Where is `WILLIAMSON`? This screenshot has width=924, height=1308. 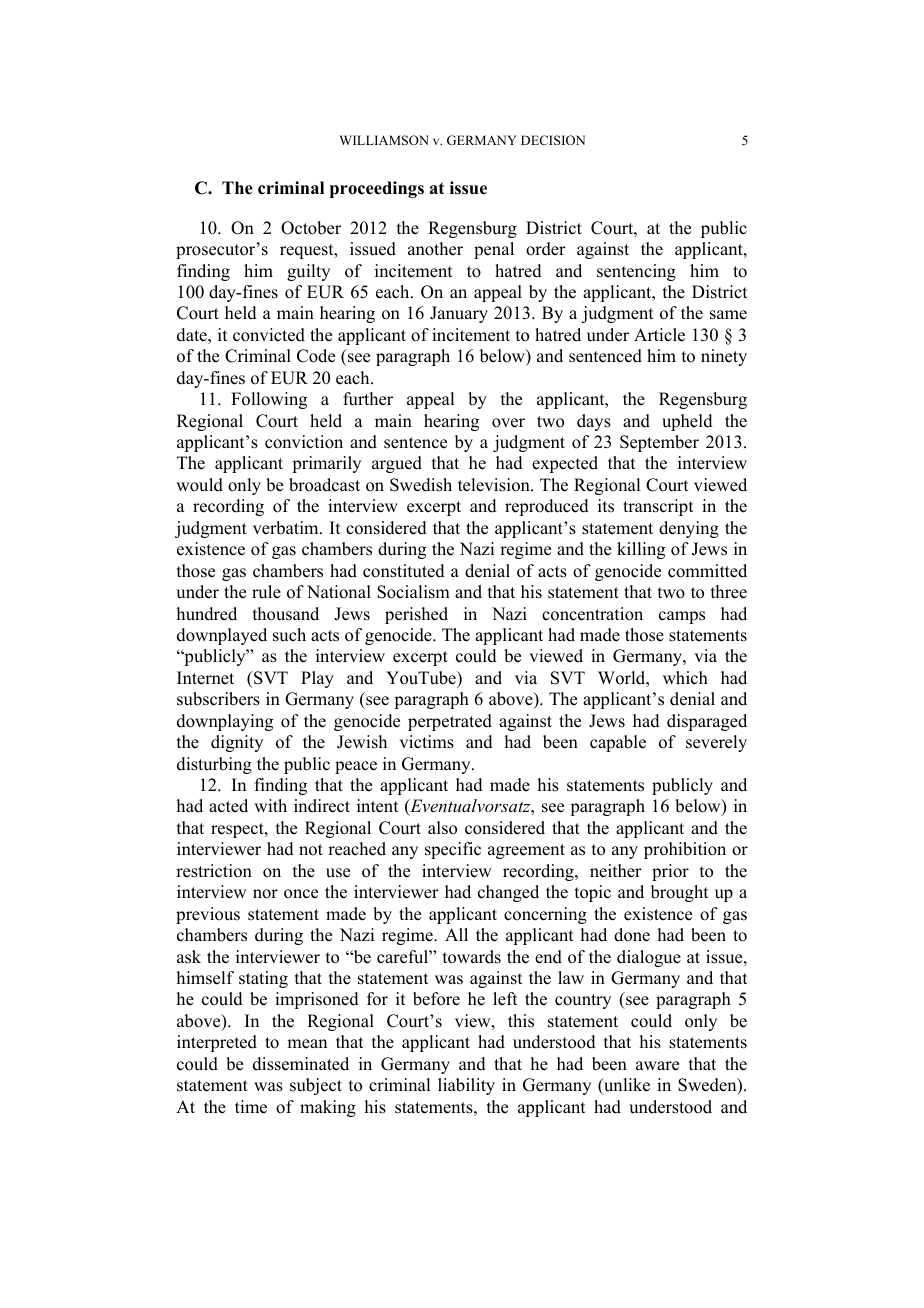
WILLIAMSON is located at coordinates (384, 140).
